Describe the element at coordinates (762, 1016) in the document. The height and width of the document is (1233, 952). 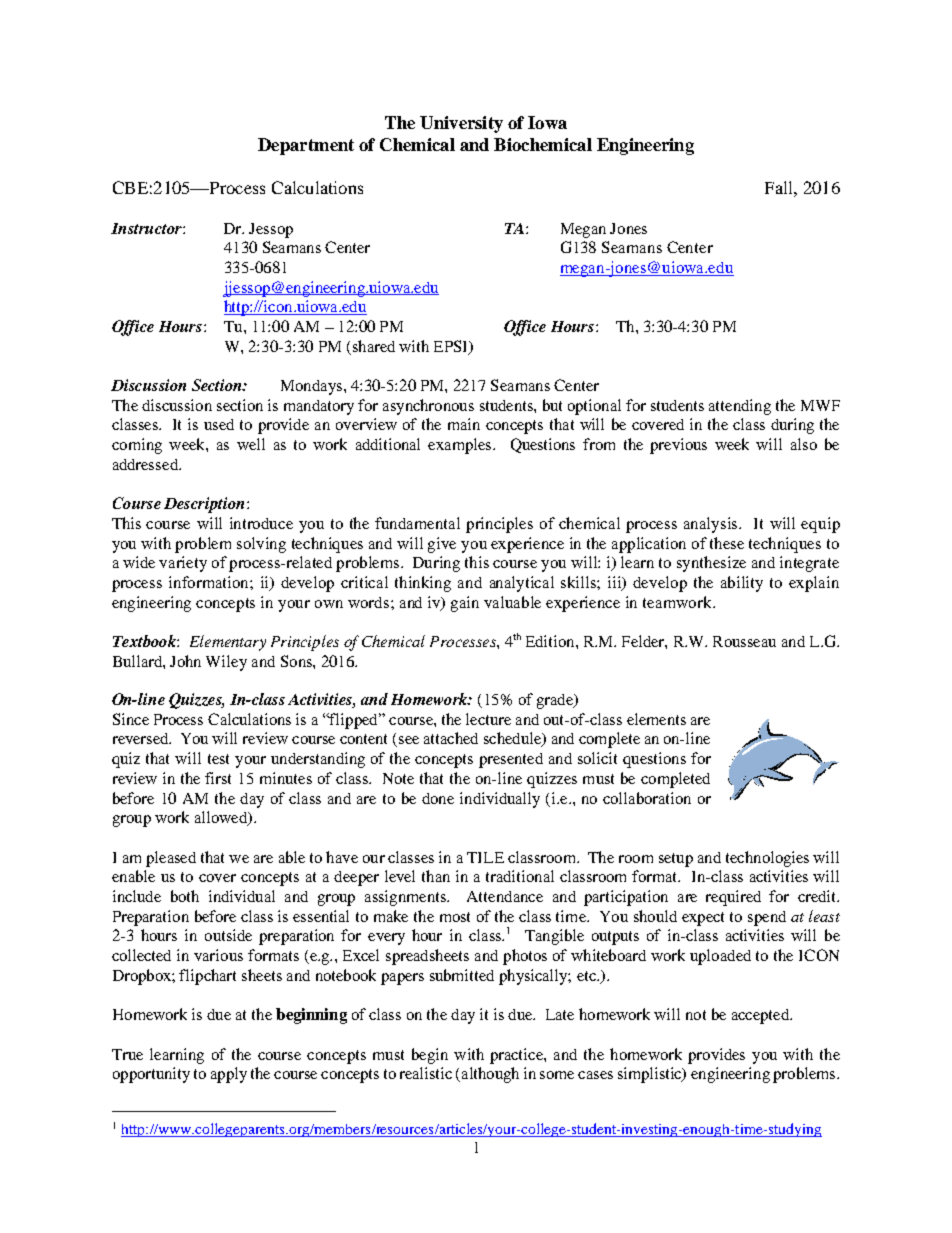
I see `accepted` at that location.
